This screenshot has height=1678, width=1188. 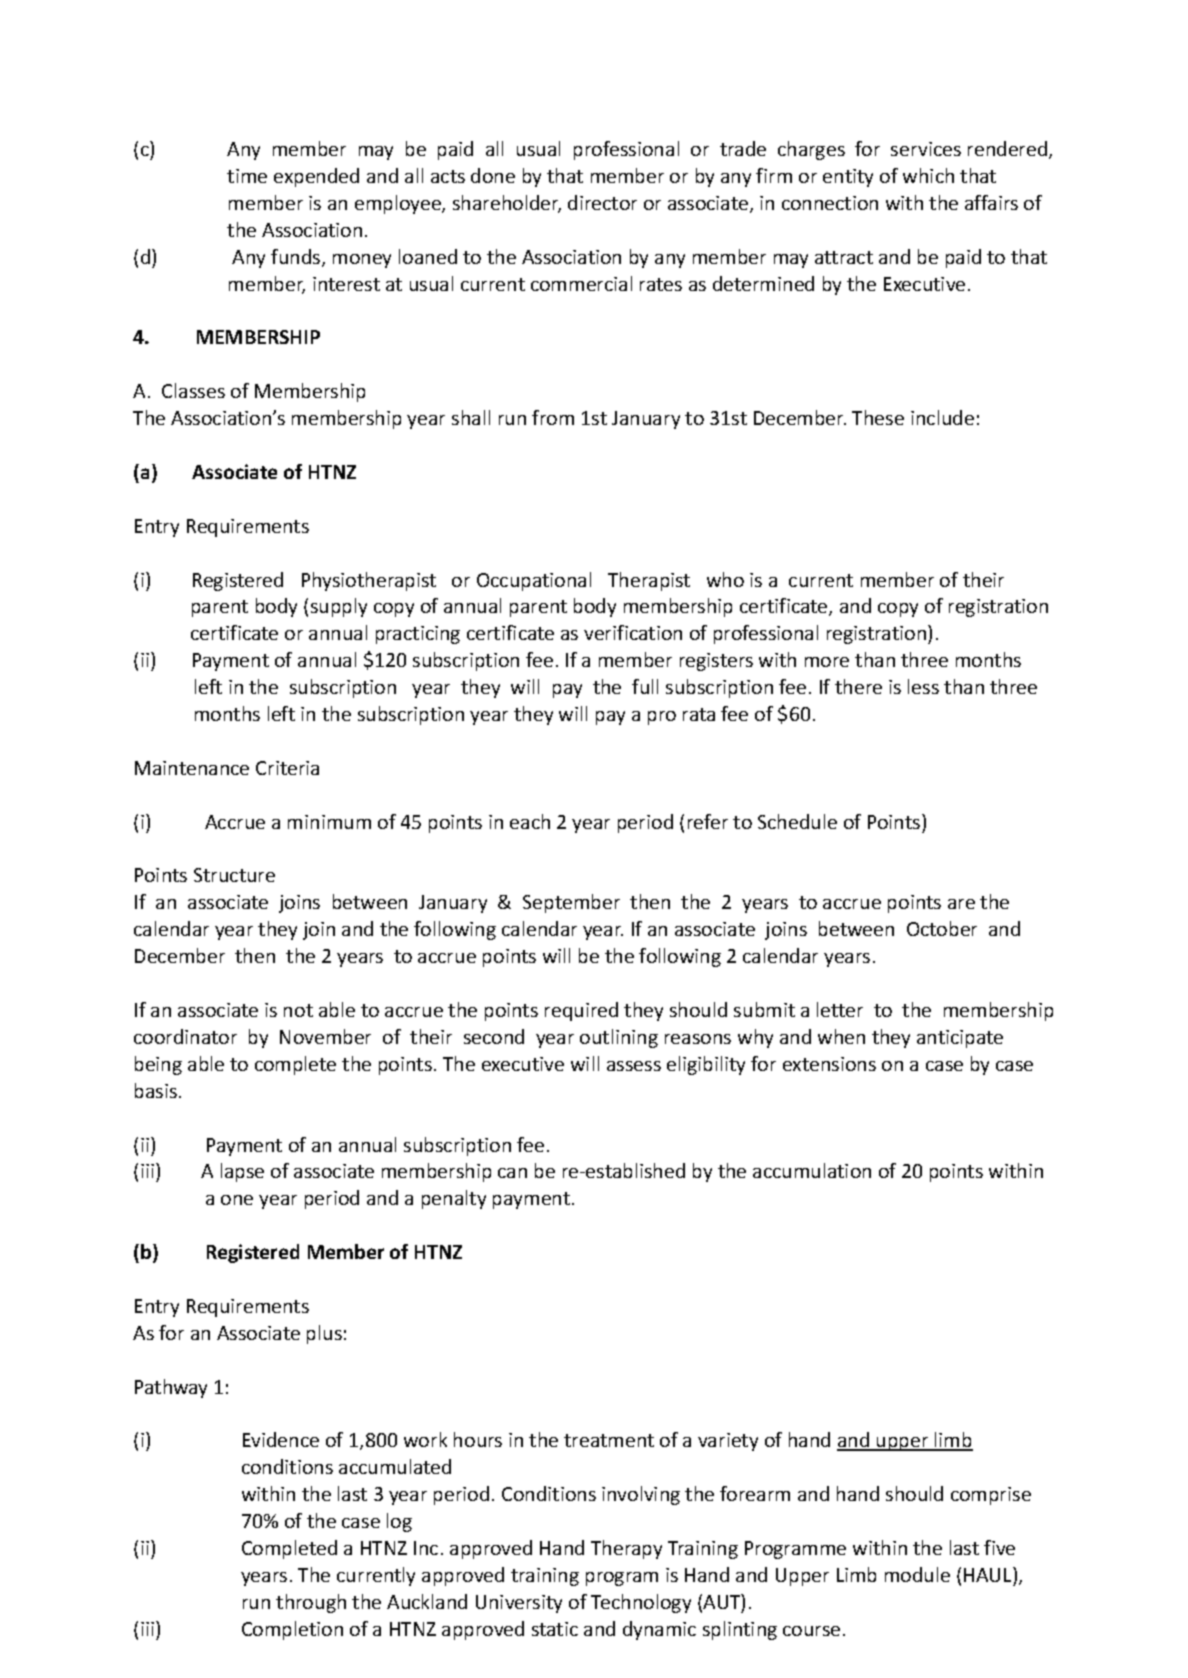 I want to click on through, so click(x=311, y=1603).
